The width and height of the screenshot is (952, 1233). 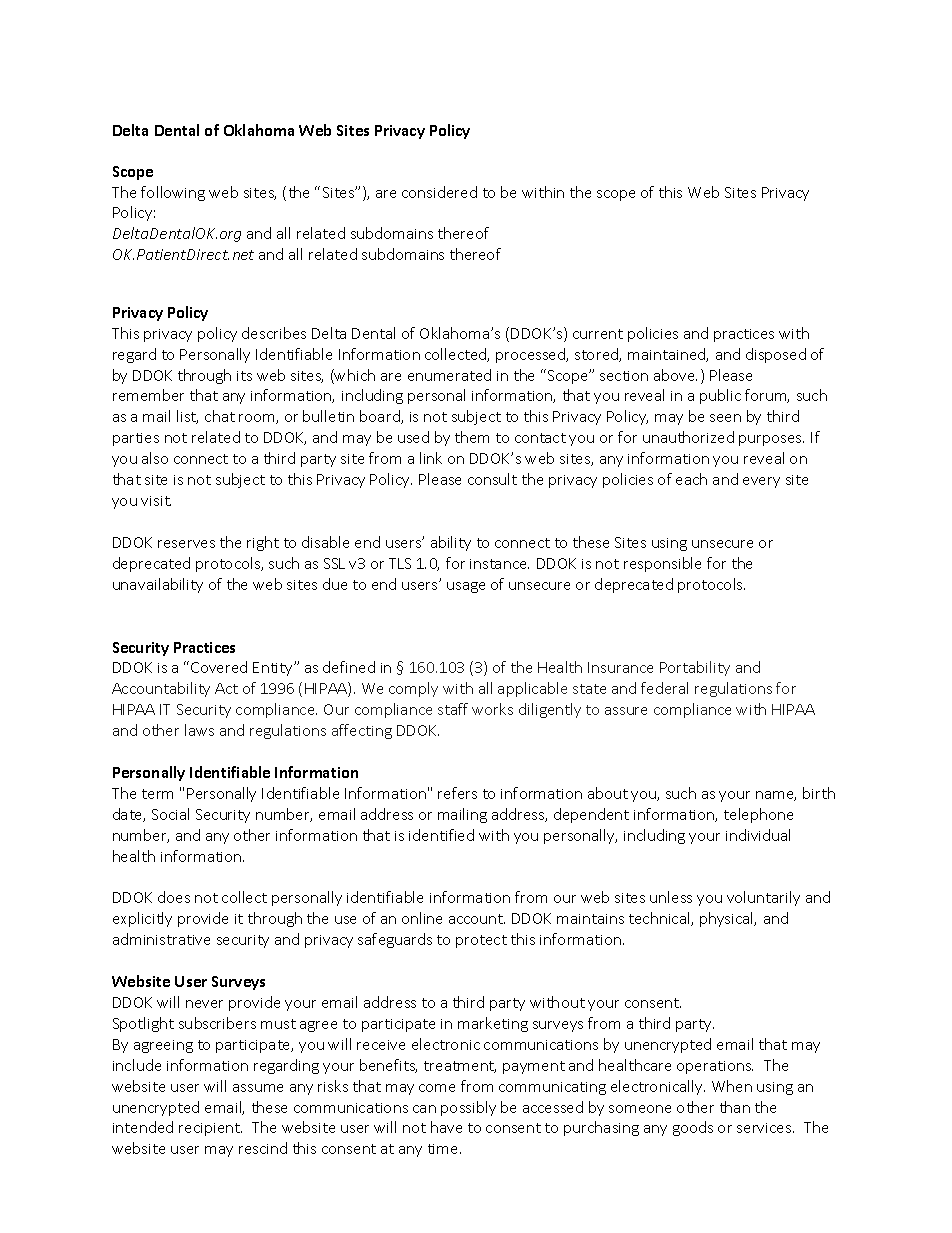 What do you see at coordinates (776, 355) in the screenshot?
I see `disposed` at bounding box center [776, 355].
